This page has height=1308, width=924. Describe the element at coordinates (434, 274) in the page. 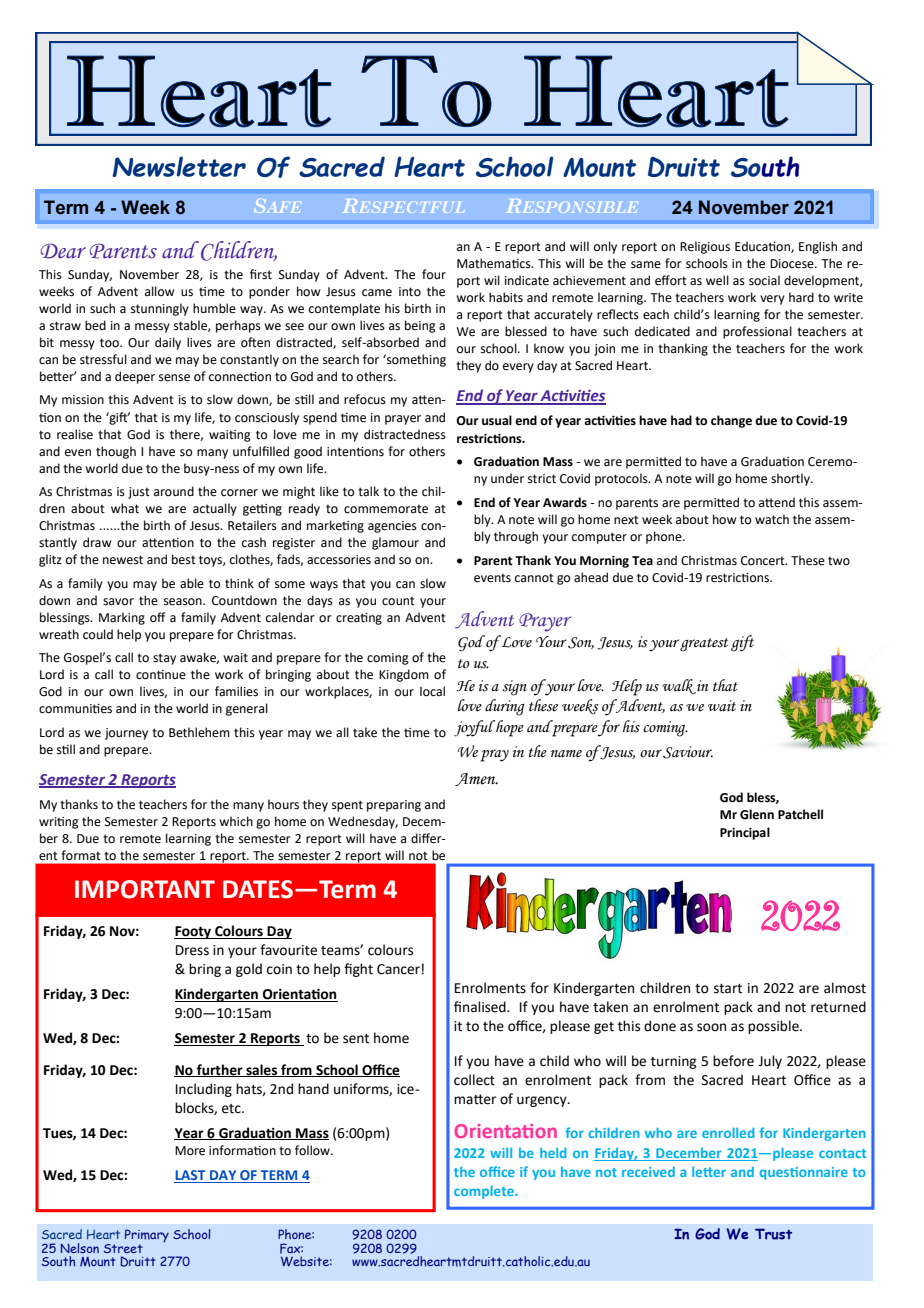

I see `four` at that location.
